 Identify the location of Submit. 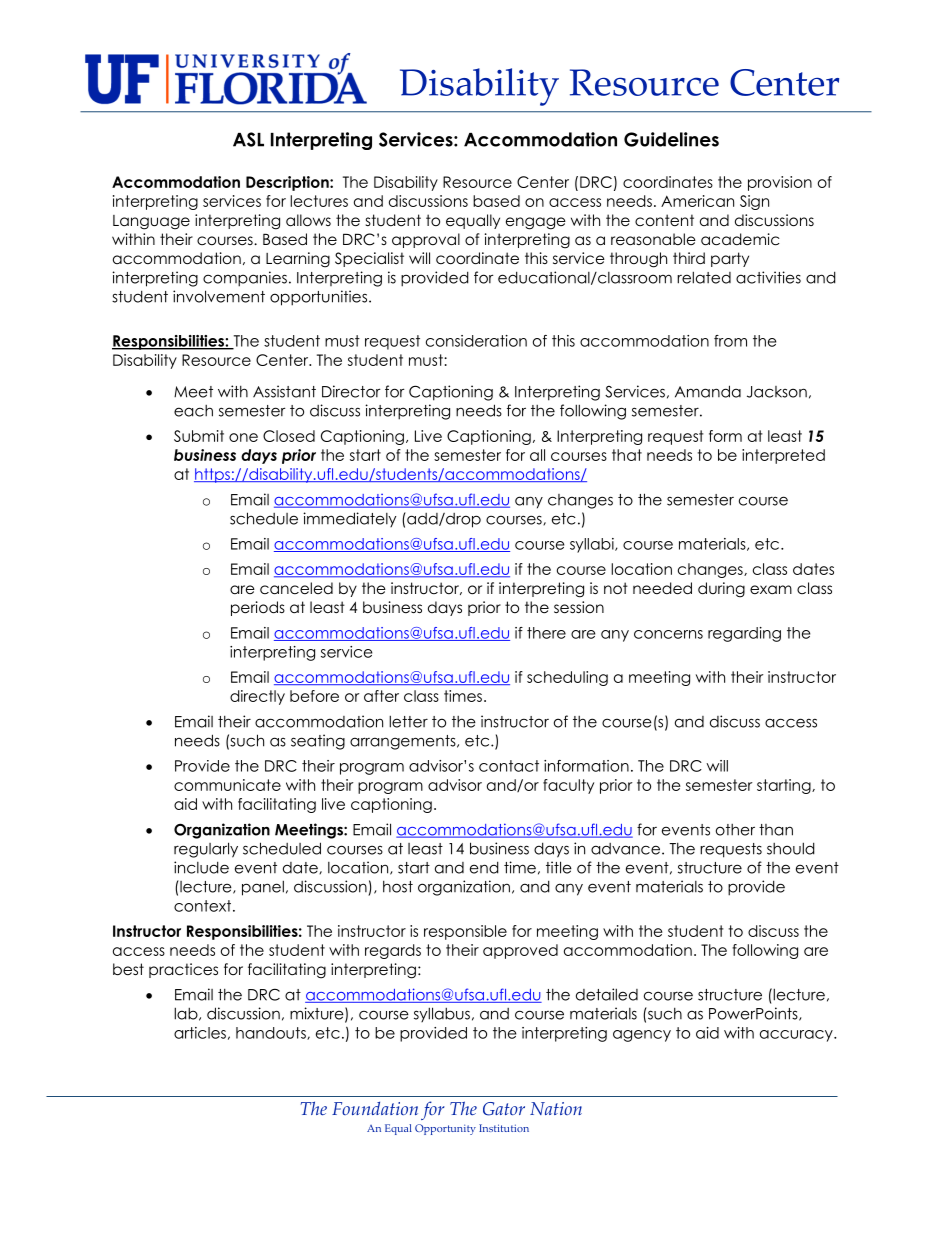
(199, 436).
